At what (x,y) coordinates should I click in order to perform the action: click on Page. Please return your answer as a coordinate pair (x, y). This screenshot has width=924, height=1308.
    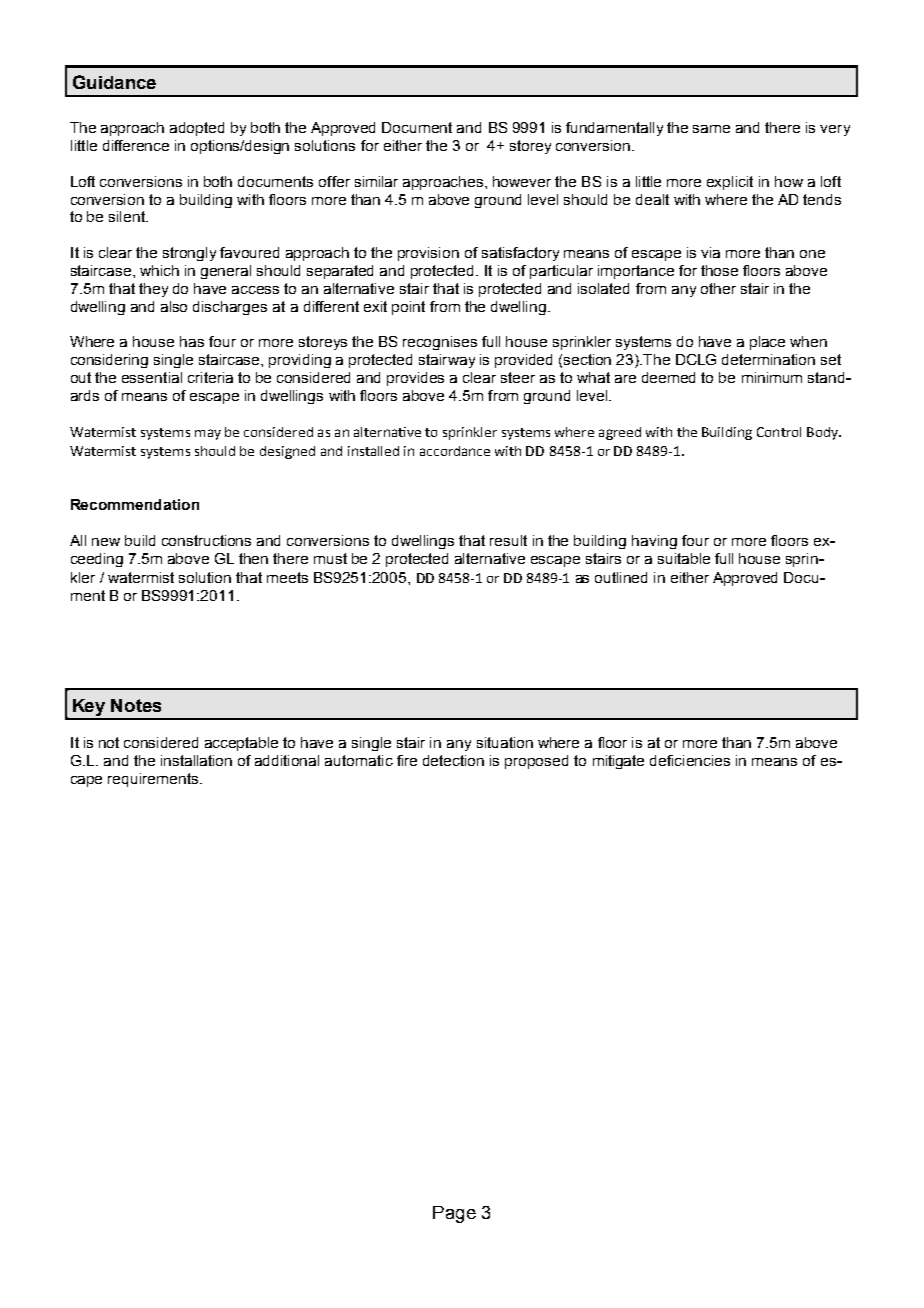
    Looking at the image, I should click on (454, 1214).
